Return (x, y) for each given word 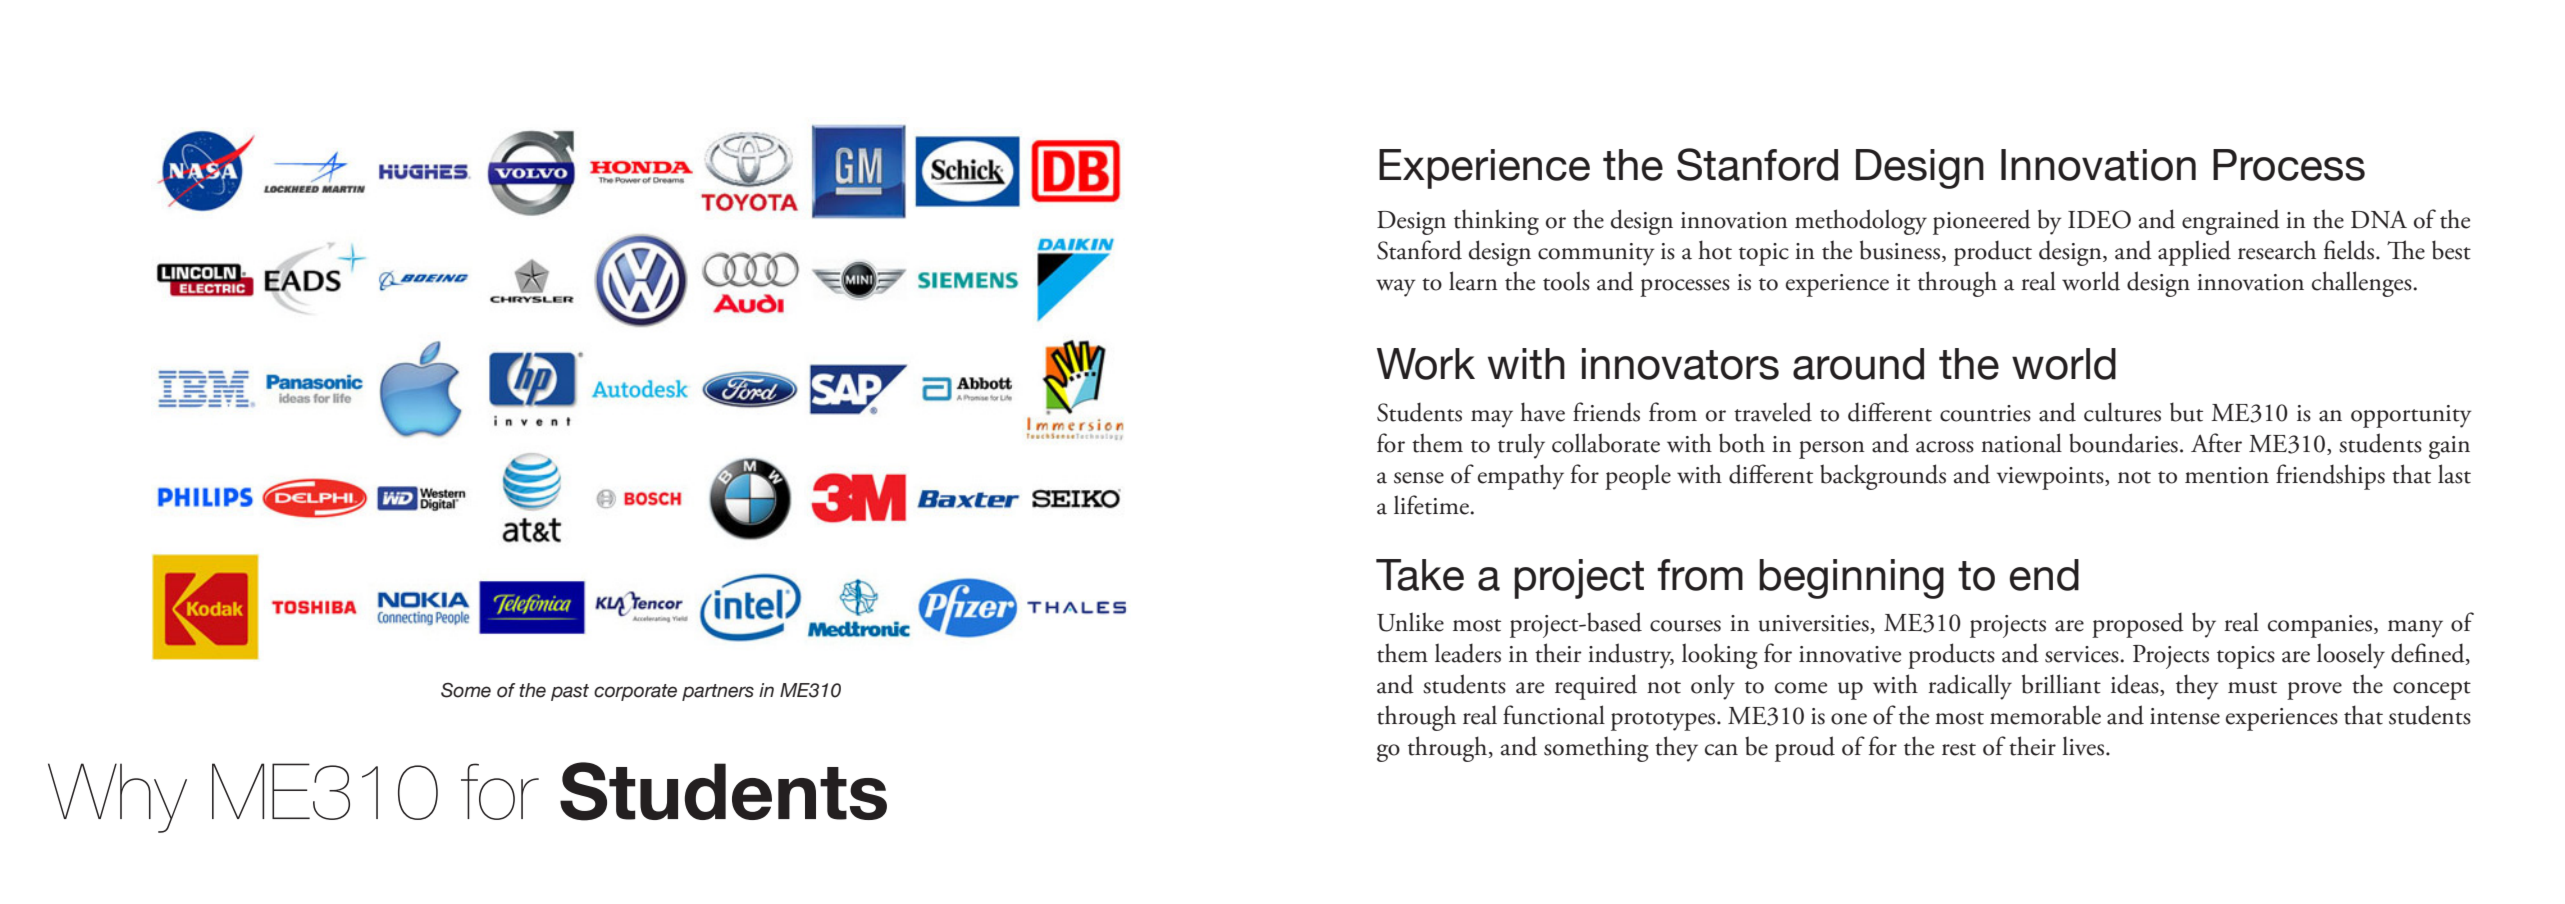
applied (2194, 253)
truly (1521, 446)
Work (1426, 364)
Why (117, 798)
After (2216, 443)
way (1396, 288)
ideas (2136, 685)
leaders (1468, 653)
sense (1419, 478)
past (570, 692)
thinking (1496, 222)
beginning (1851, 579)
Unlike (1410, 622)
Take (1420, 575)
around (1858, 364)
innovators (1680, 364)
